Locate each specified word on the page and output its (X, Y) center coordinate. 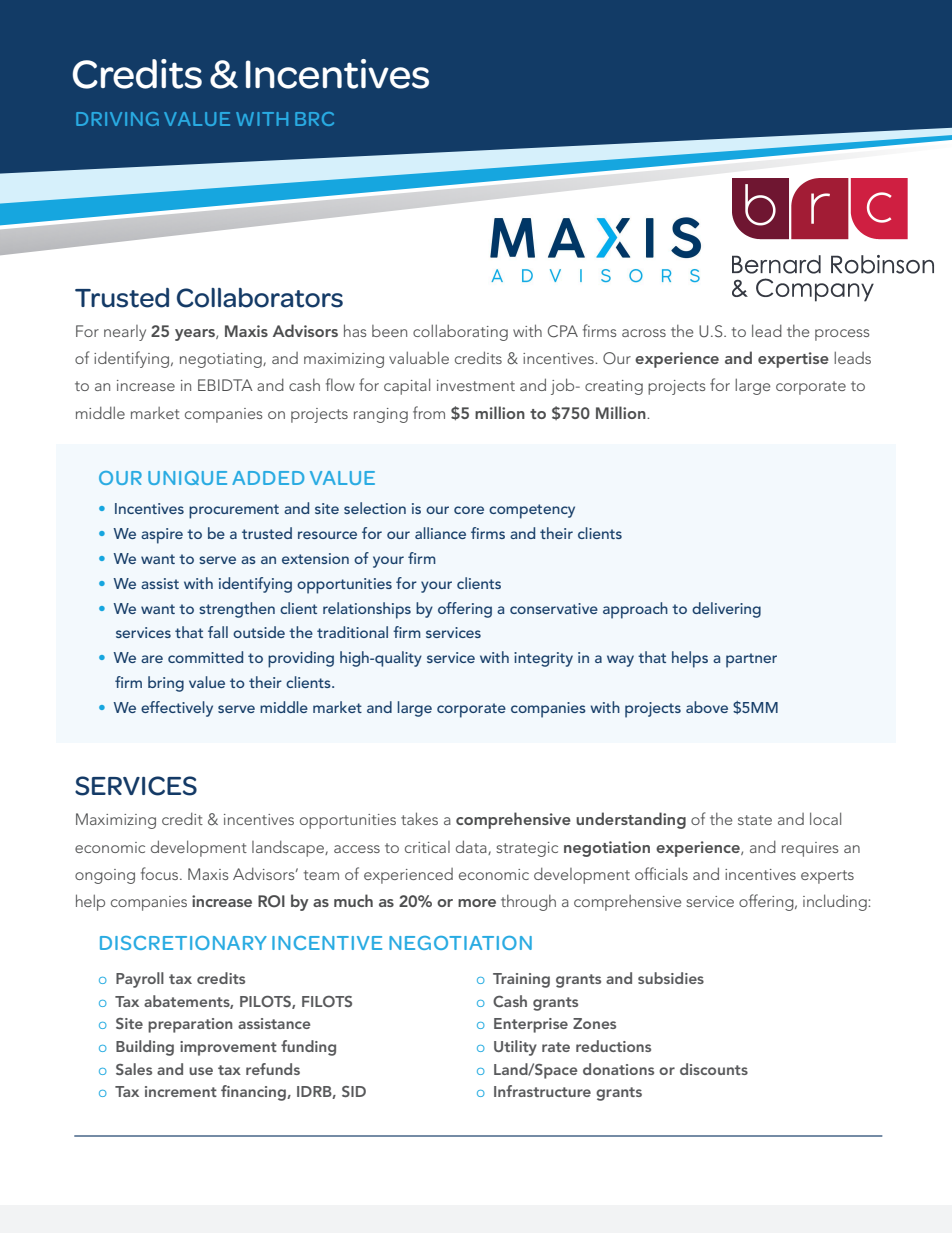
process (842, 335)
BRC (314, 119)
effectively (177, 709)
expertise (793, 360)
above (707, 707)
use (201, 1071)
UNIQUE (187, 478)
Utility (515, 1048)
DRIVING (117, 119)
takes (419, 818)
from (429, 412)
